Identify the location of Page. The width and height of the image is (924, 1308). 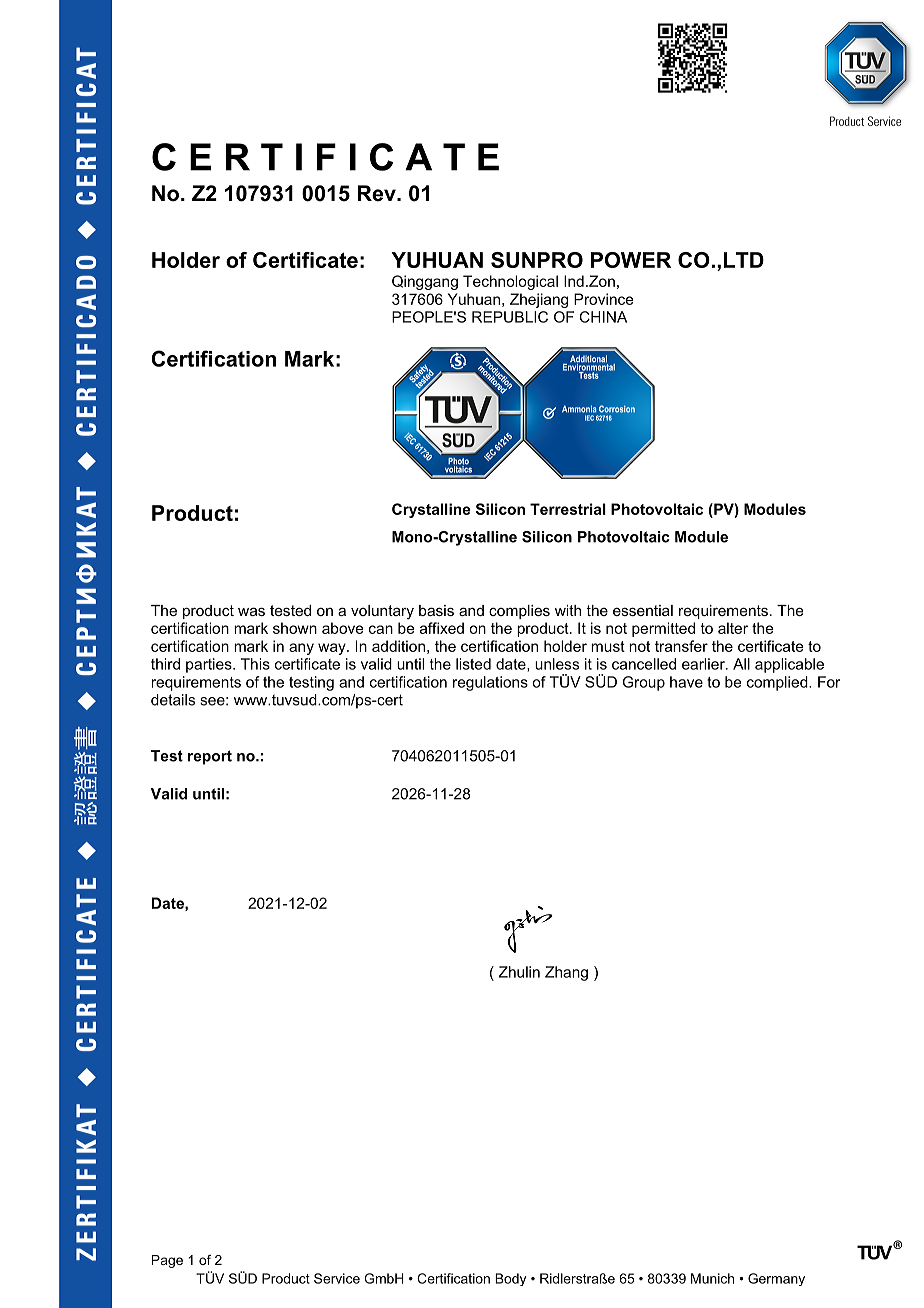
(167, 1261).
